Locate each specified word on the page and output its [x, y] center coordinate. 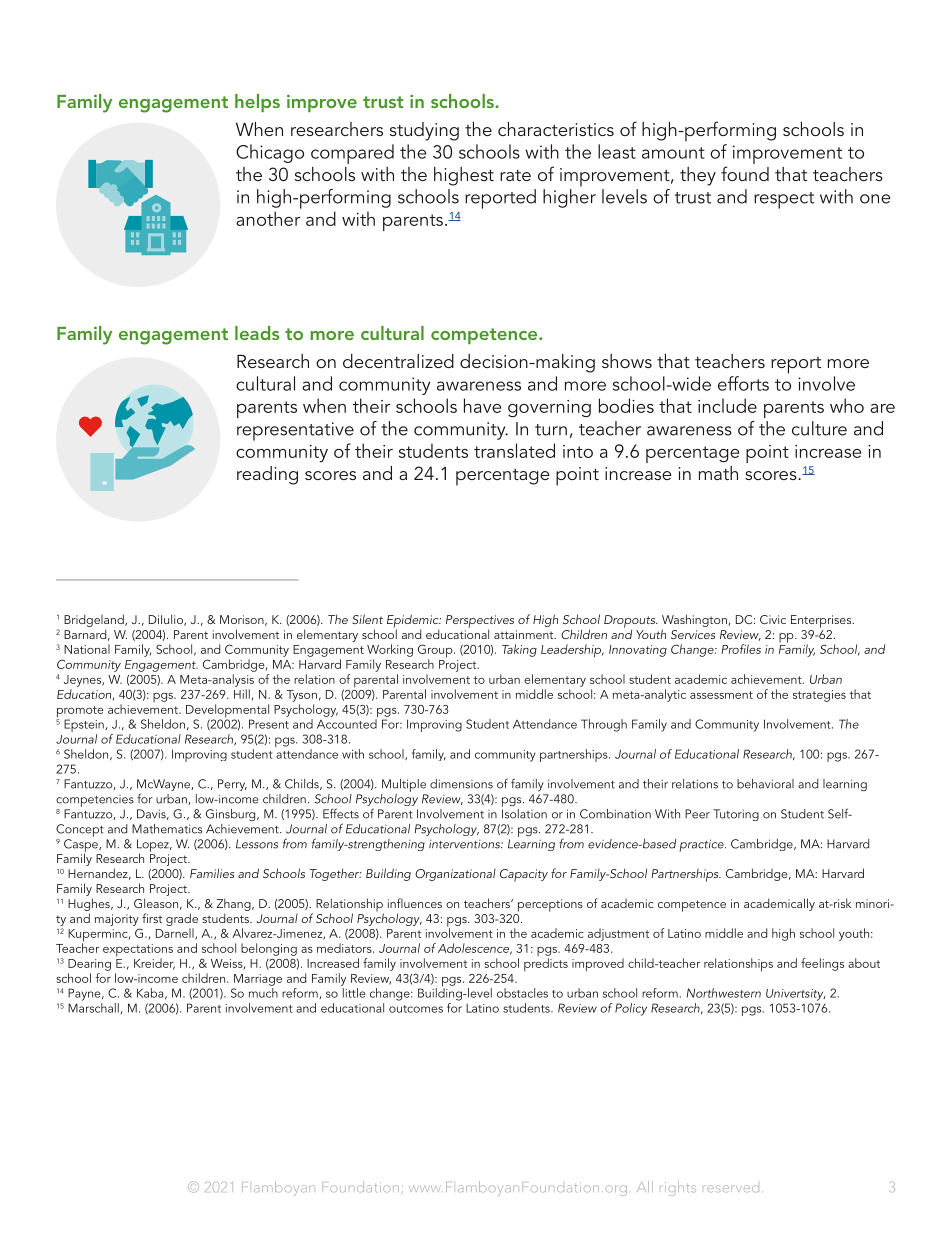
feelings [822, 964]
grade [182, 919]
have [482, 405]
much [263, 993]
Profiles [741, 649]
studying [424, 131]
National [87, 649]
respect [784, 200]
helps [257, 103]
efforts [743, 383]
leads [257, 333]
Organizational [455, 875]
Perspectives [480, 622]
